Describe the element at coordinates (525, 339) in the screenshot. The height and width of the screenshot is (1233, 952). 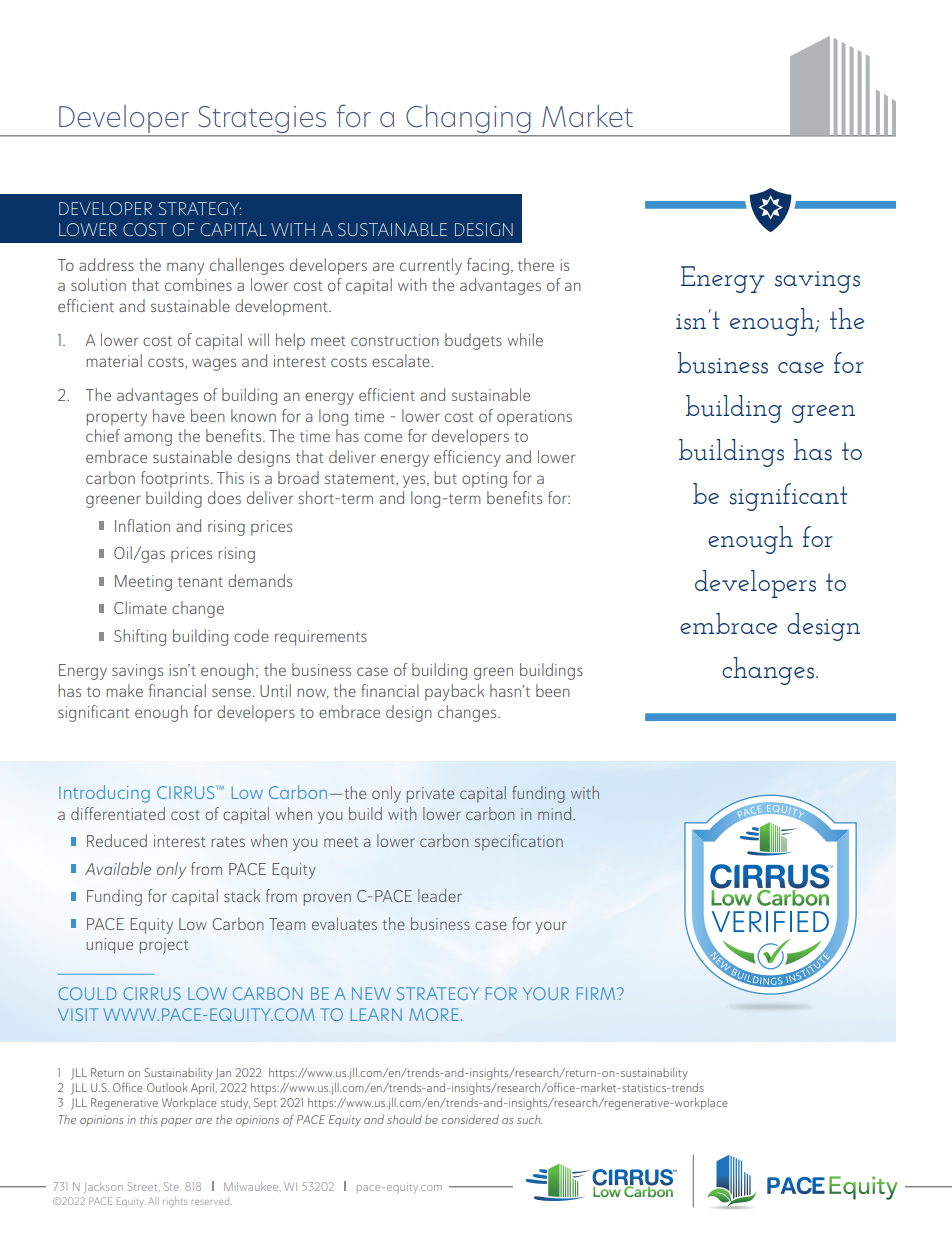
I see `while` at that location.
